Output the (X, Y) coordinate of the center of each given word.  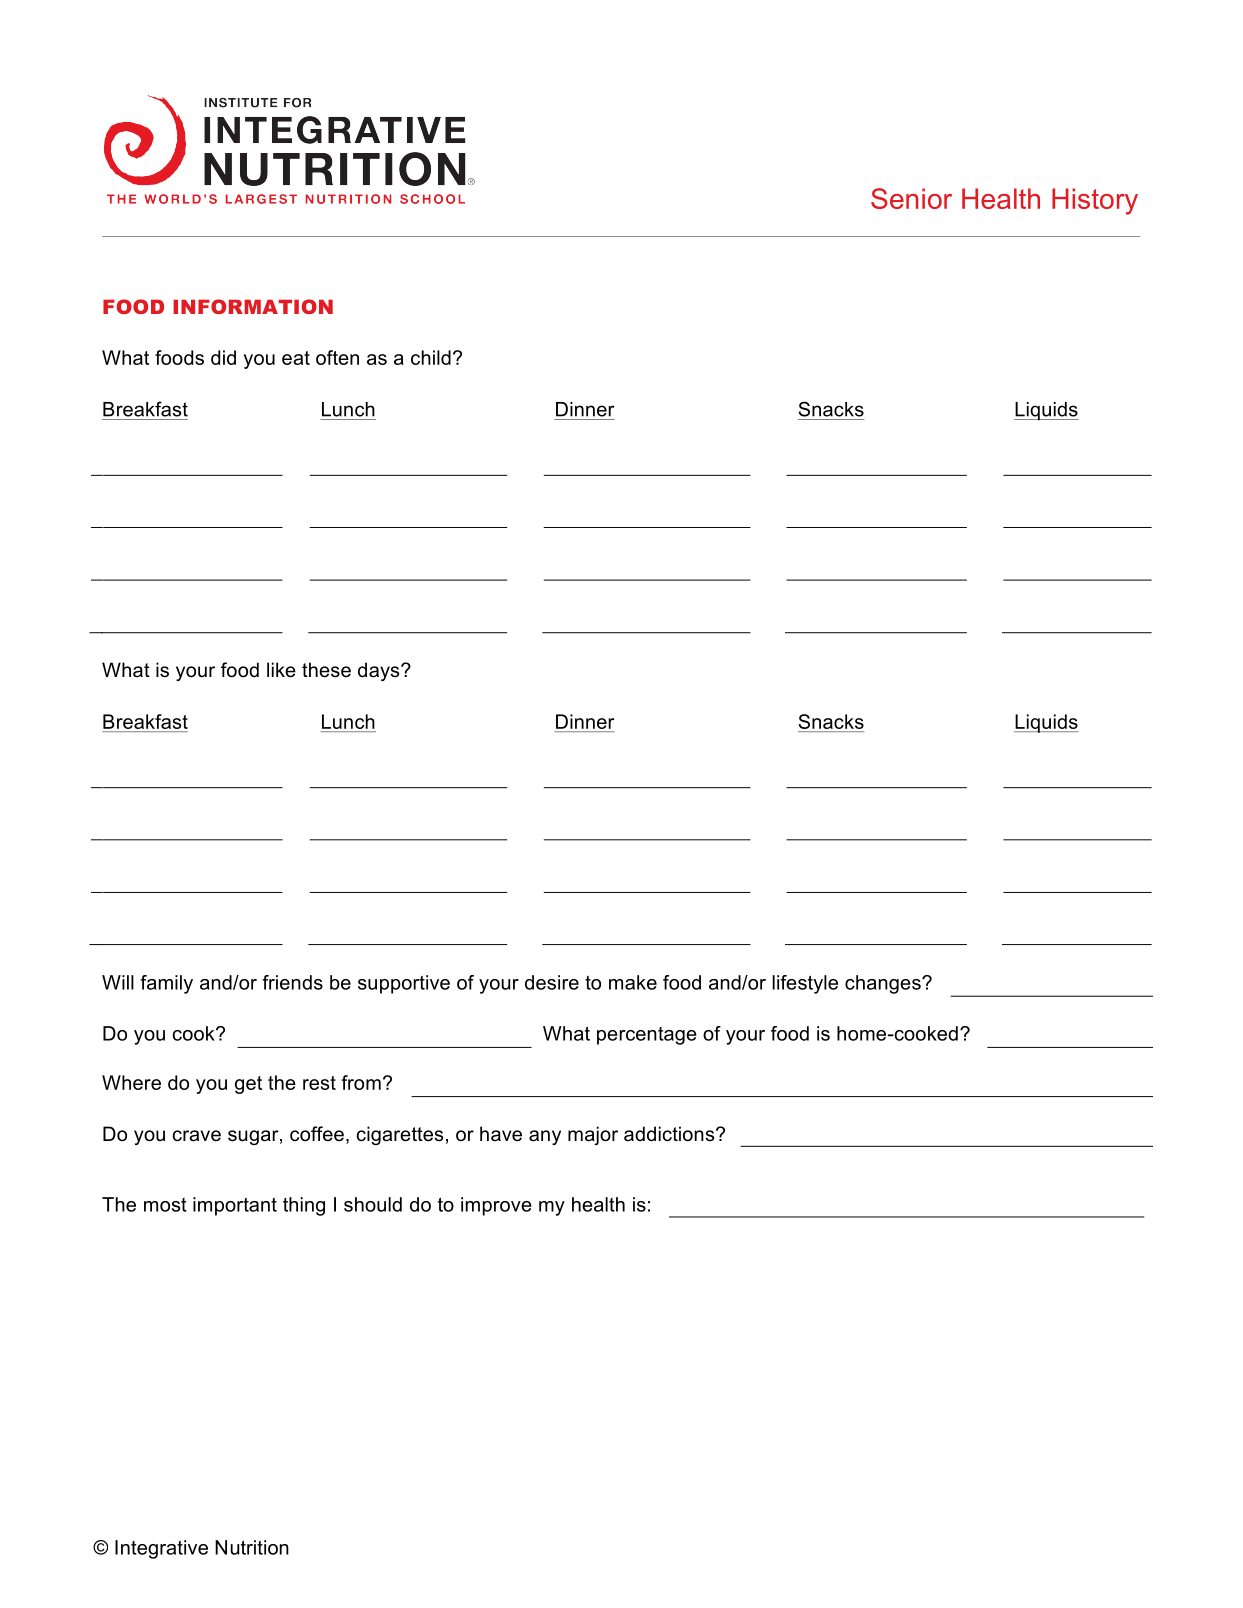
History (1095, 201)
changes (884, 984)
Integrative (161, 1549)
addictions (670, 1134)
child (431, 357)
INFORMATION (253, 306)
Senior (911, 198)
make (633, 982)
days (380, 671)
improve (496, 1206)
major (593, 1135)
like (281, 670)
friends (292, 982)
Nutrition (252, 1547)
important (235, 1206)
